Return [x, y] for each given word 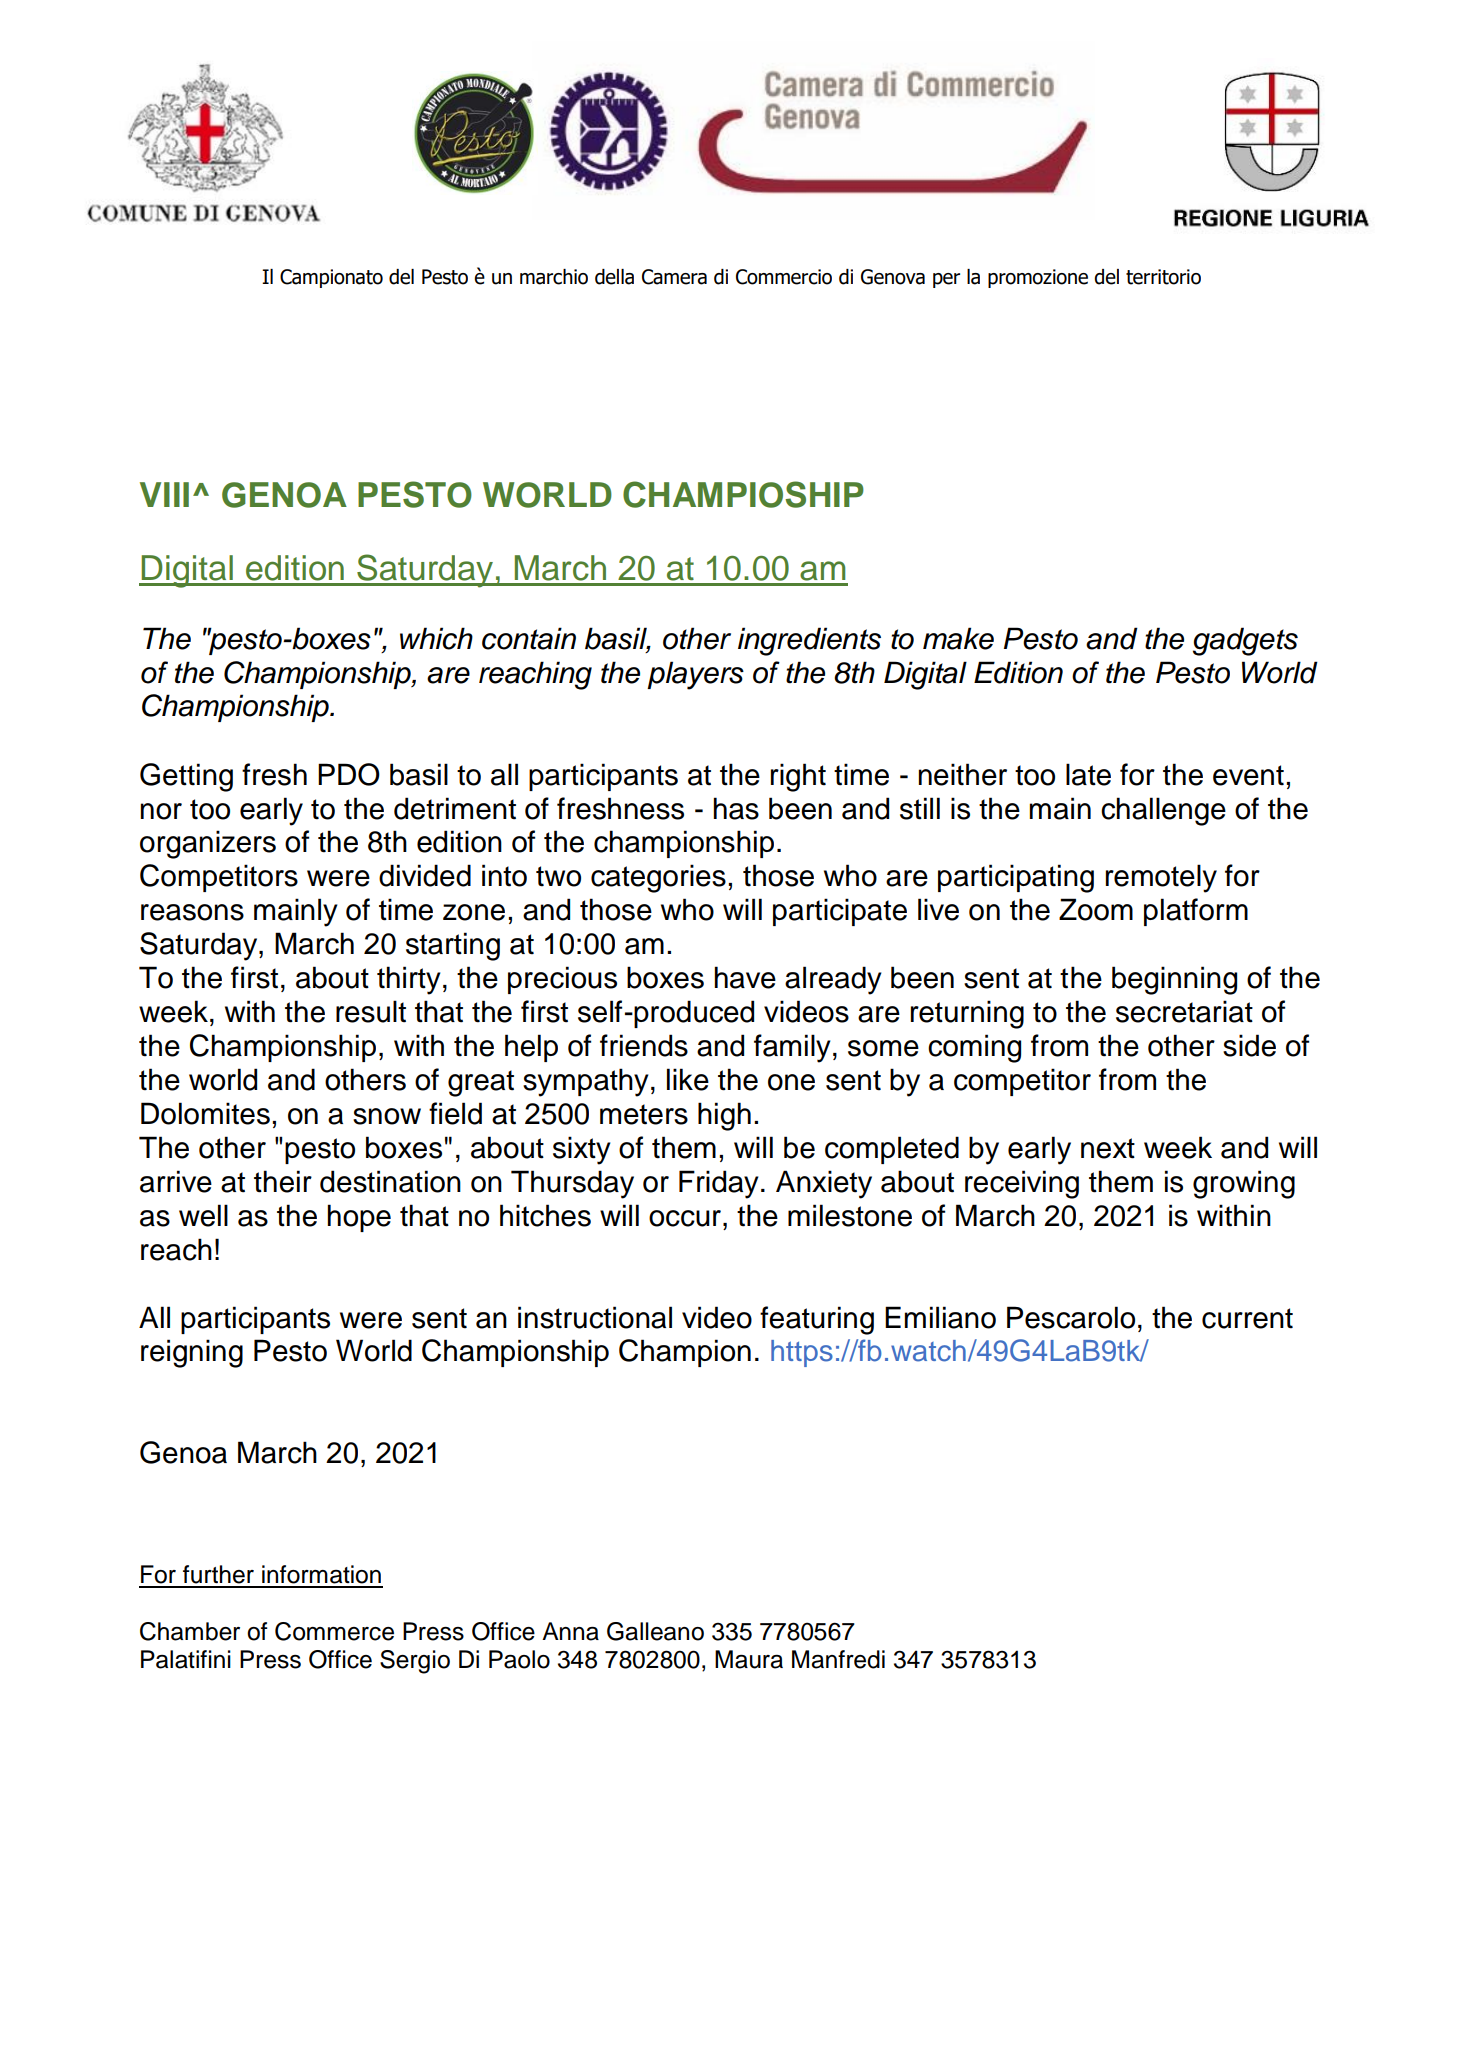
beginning [1174, 980]
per [946, 280]
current [1247, 1318]
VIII [164, 494]
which [436, 638]
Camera [674, 277]
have [745, 977]
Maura [749, 1659]
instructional [595, 1317]
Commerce [334, 1631]
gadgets [1245, 641]
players [695, 675]
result [371, 1011]
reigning [192, 1353]
